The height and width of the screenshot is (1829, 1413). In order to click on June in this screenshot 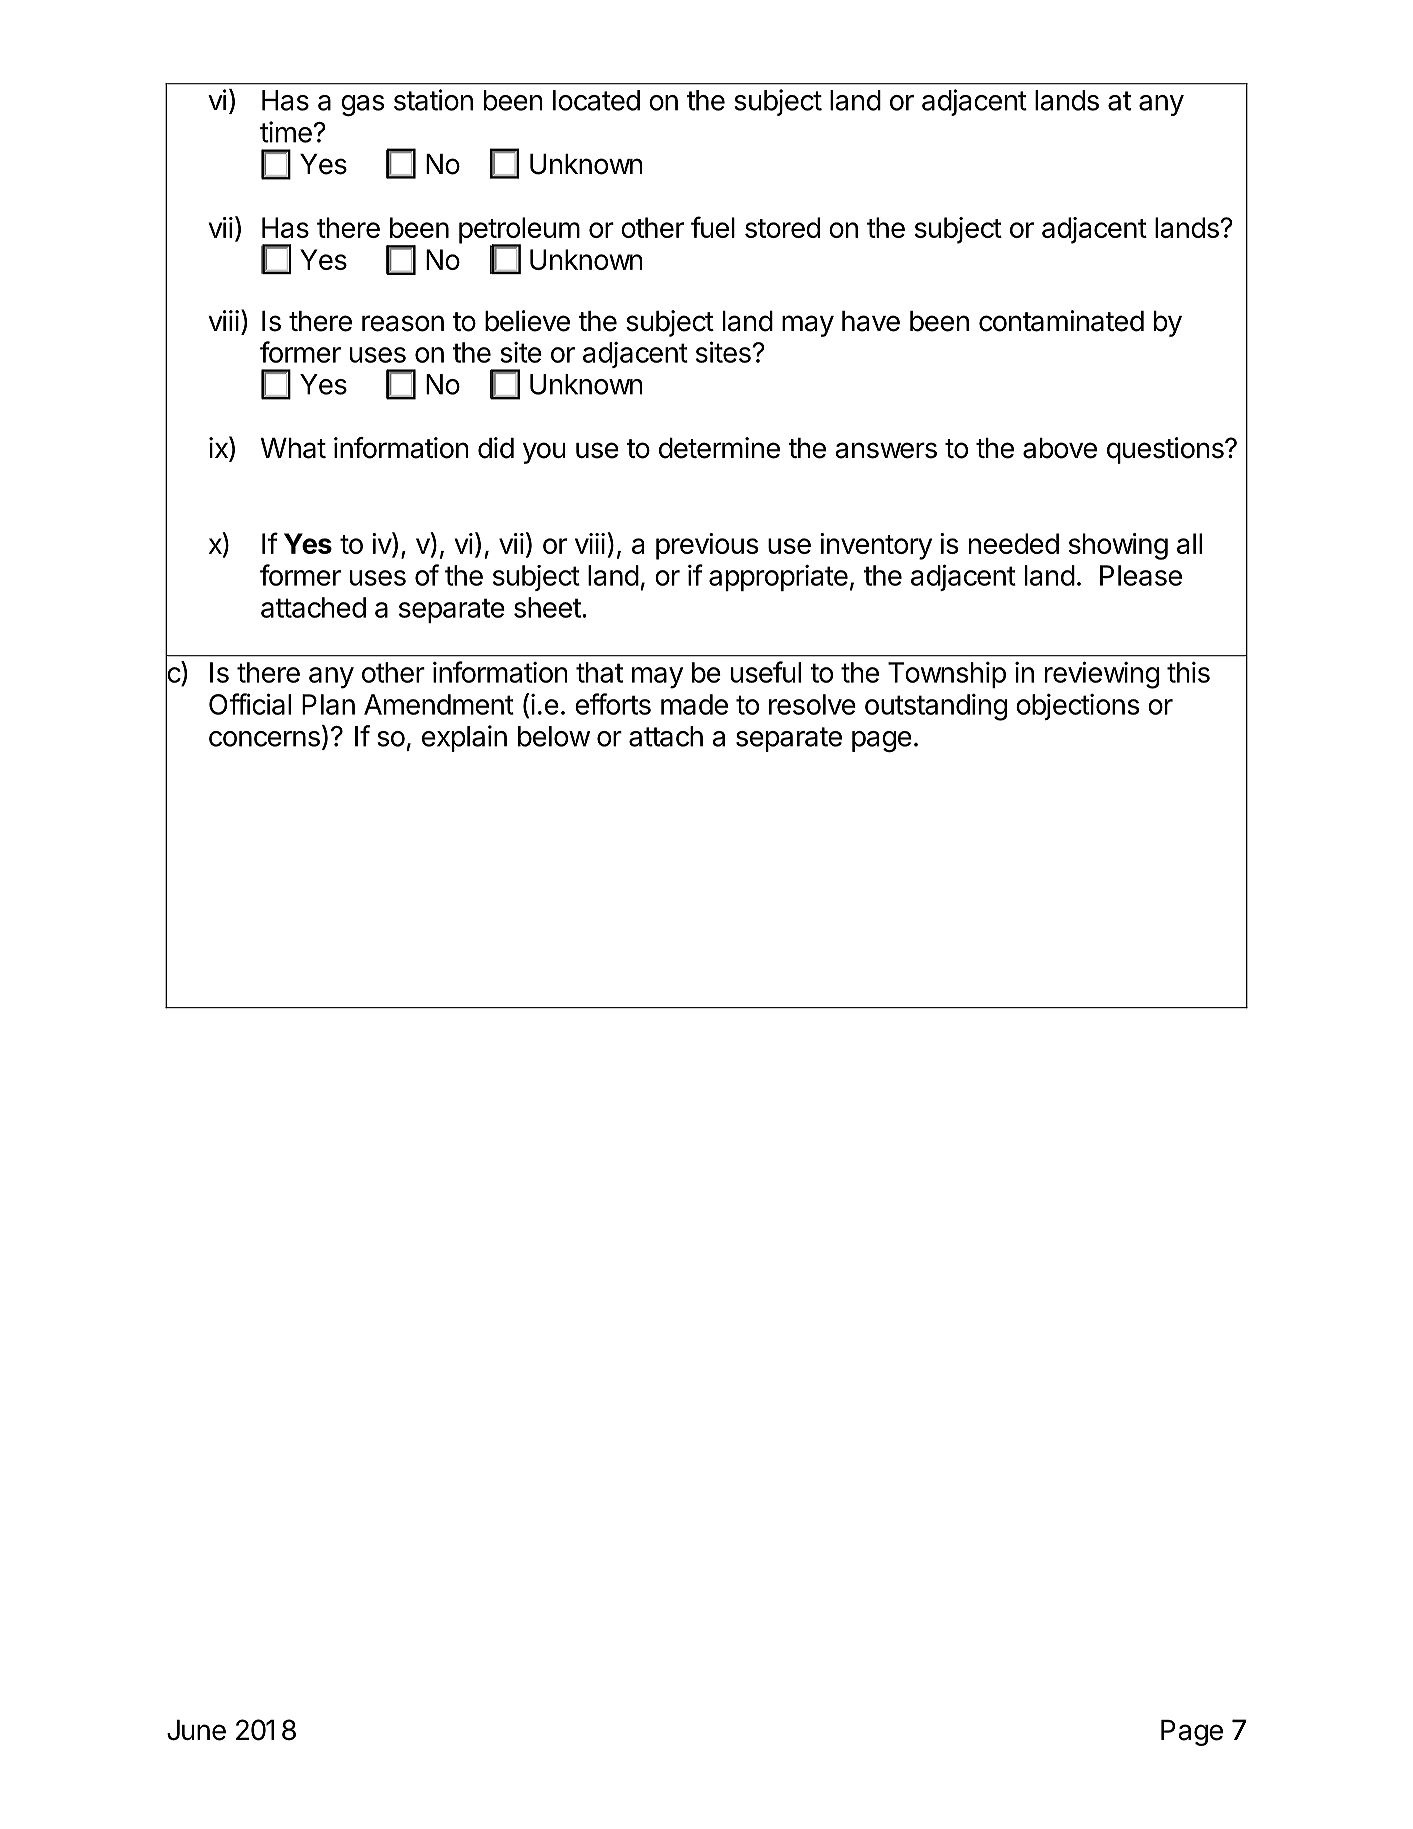, I will do `click(196, 1730)`.
